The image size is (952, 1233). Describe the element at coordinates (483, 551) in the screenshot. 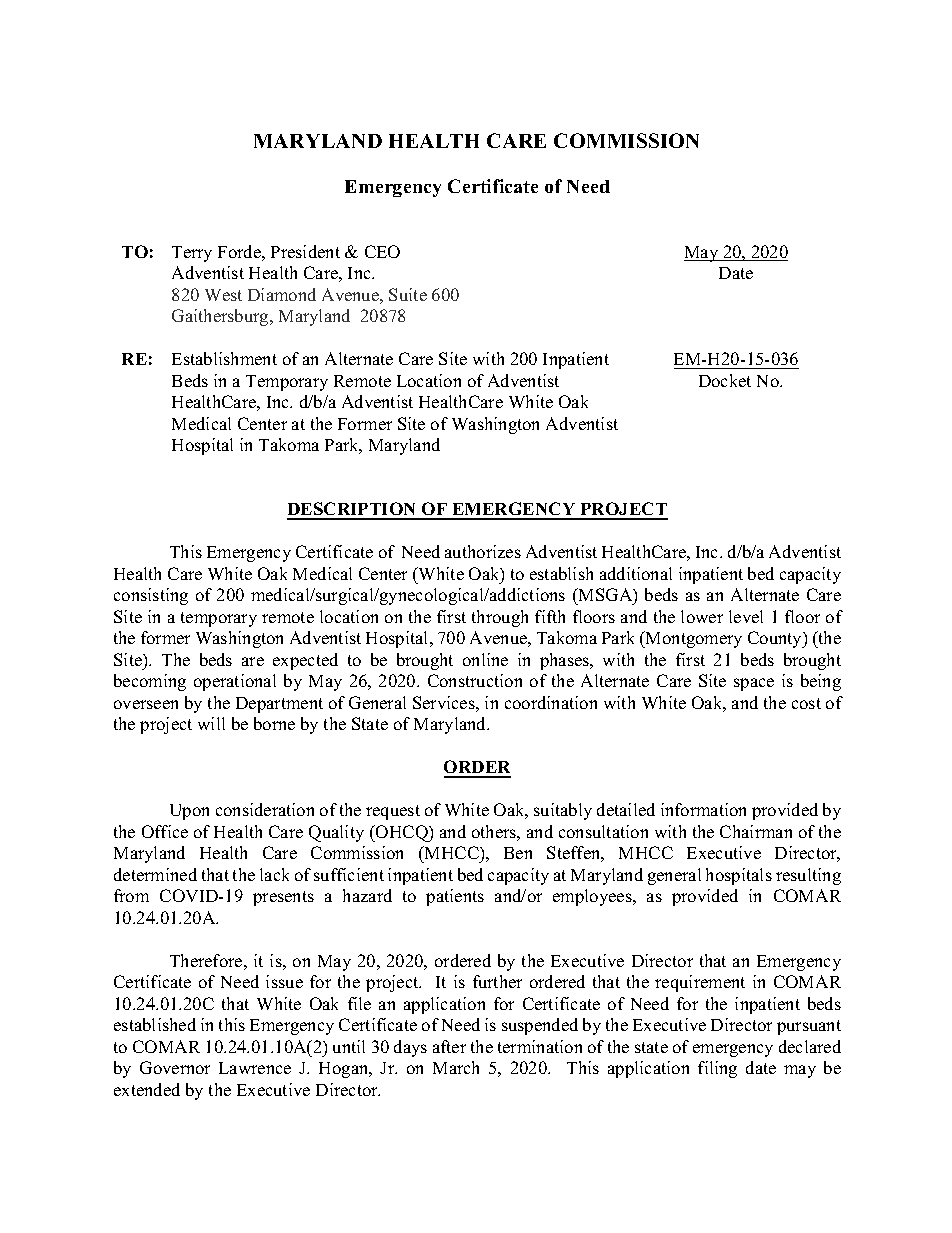

I see `authorizes` at that location.
